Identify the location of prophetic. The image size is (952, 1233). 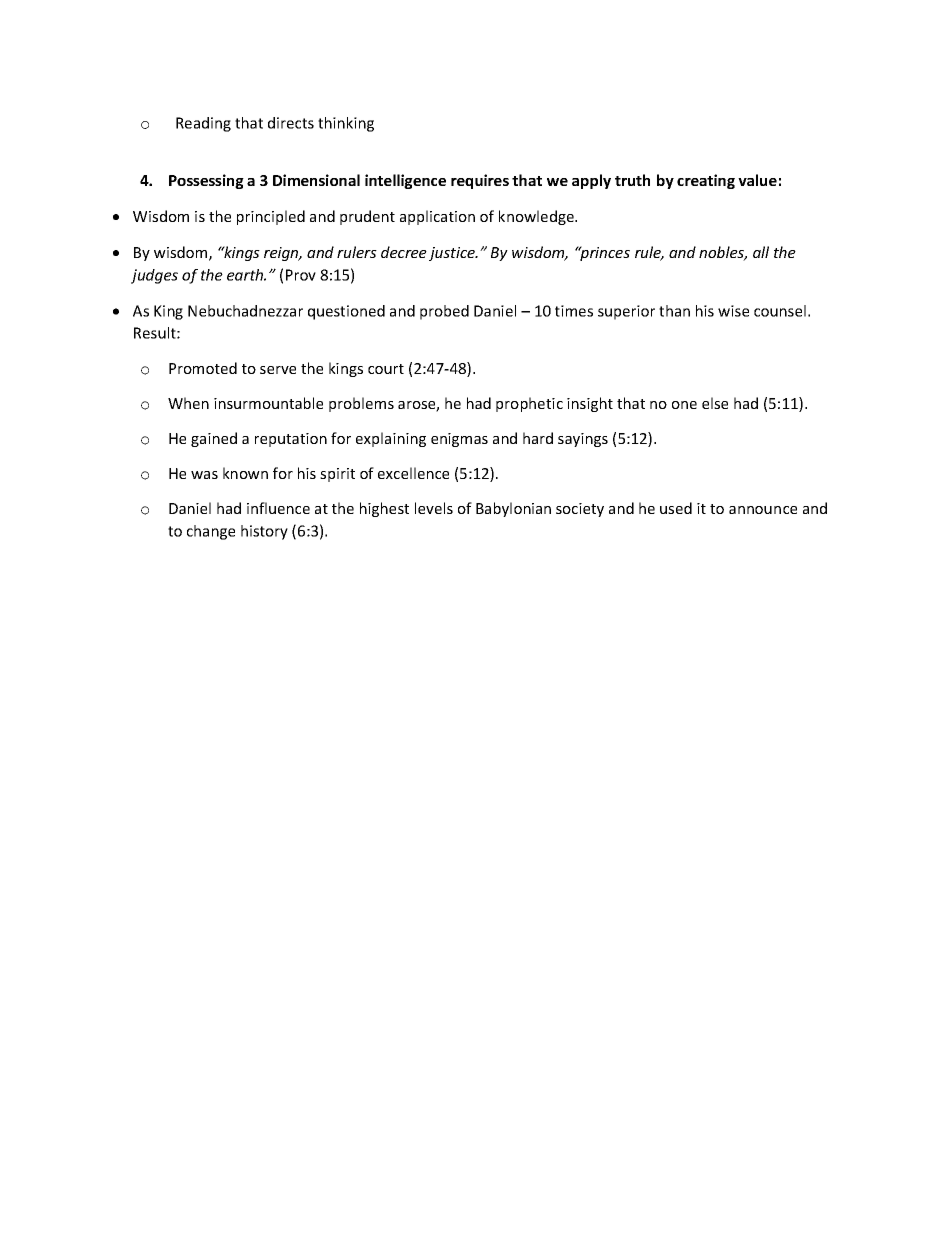
(529, 404).
